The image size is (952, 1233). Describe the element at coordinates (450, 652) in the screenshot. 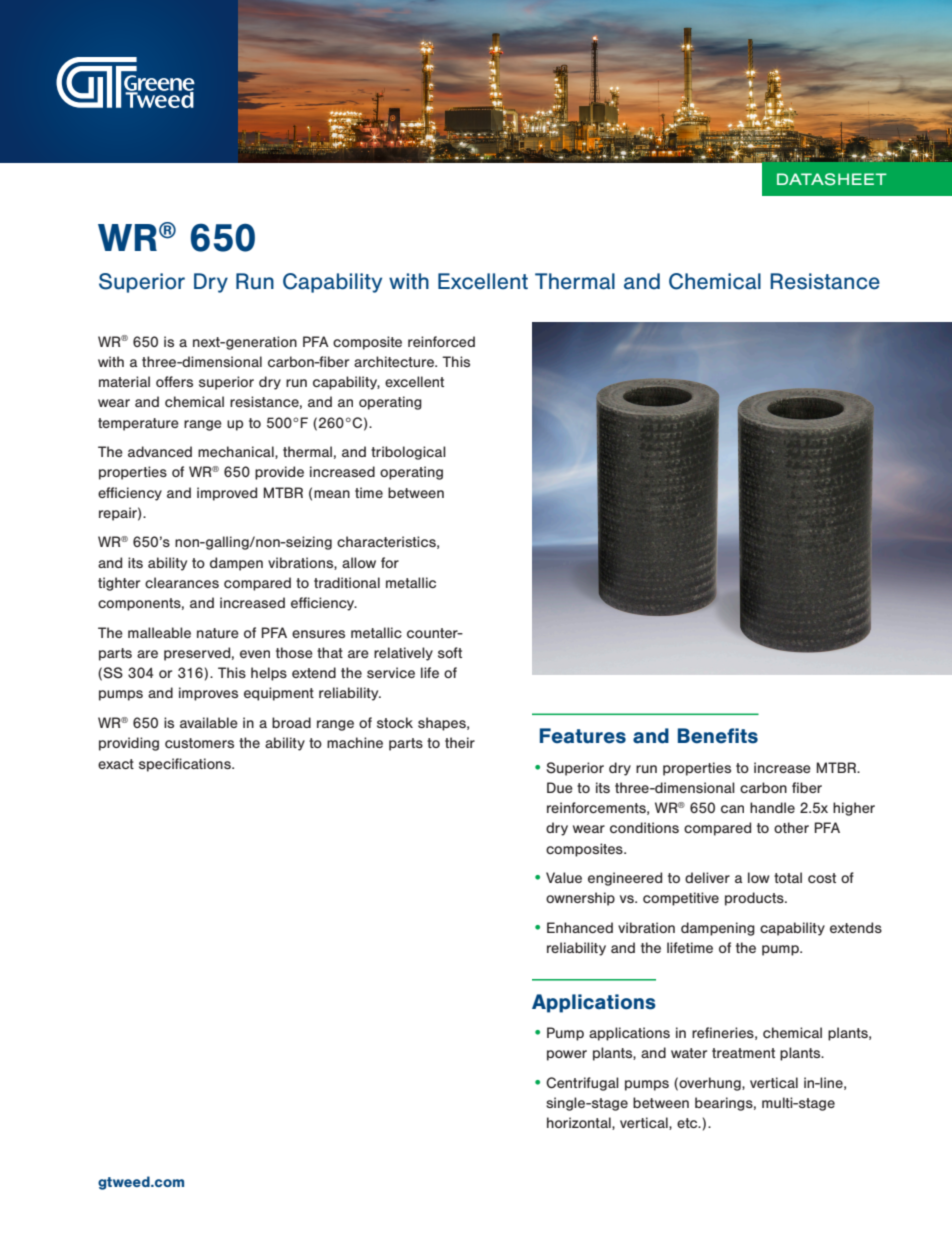

I see `soft` at that location.
